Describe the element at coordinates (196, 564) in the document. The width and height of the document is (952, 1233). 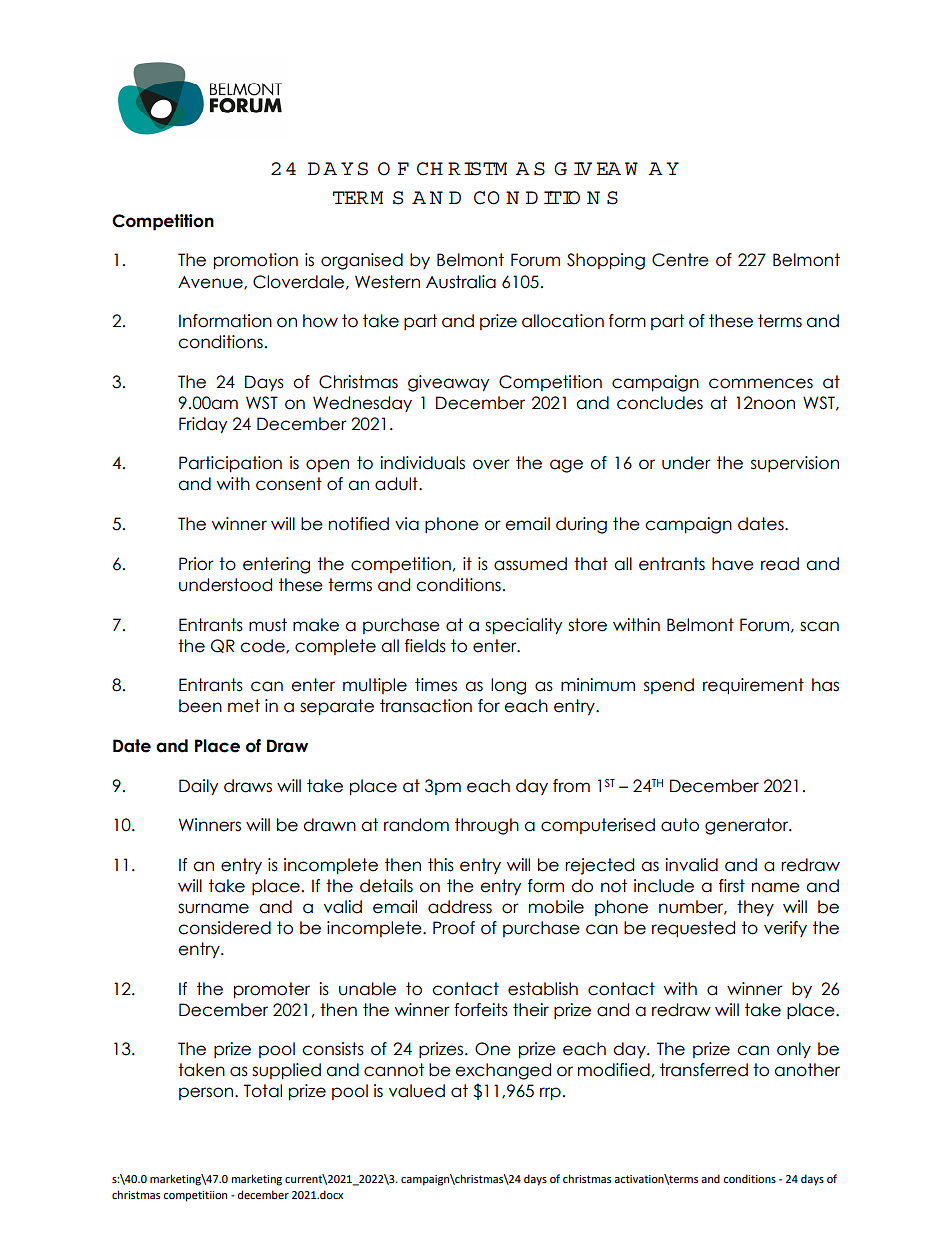
I see `Prior` at that location.
